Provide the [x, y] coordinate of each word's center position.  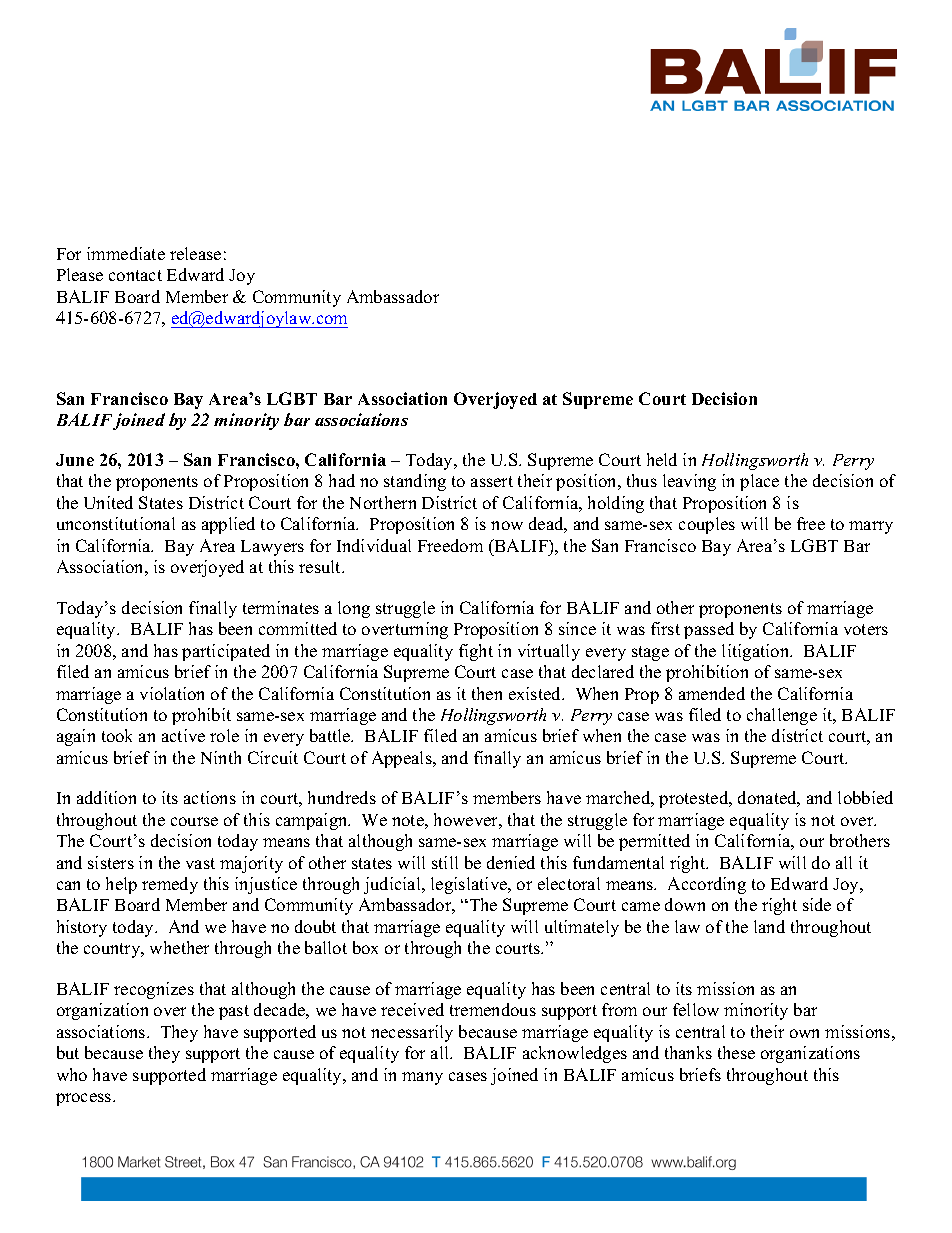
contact [135, 275]
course [194, 821]
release [195, 253]
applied [228, 525]
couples [707, 525]
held [662, 459]
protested [695, 799]
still [445, 862]
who [72, 1074]
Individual [374, 545]
